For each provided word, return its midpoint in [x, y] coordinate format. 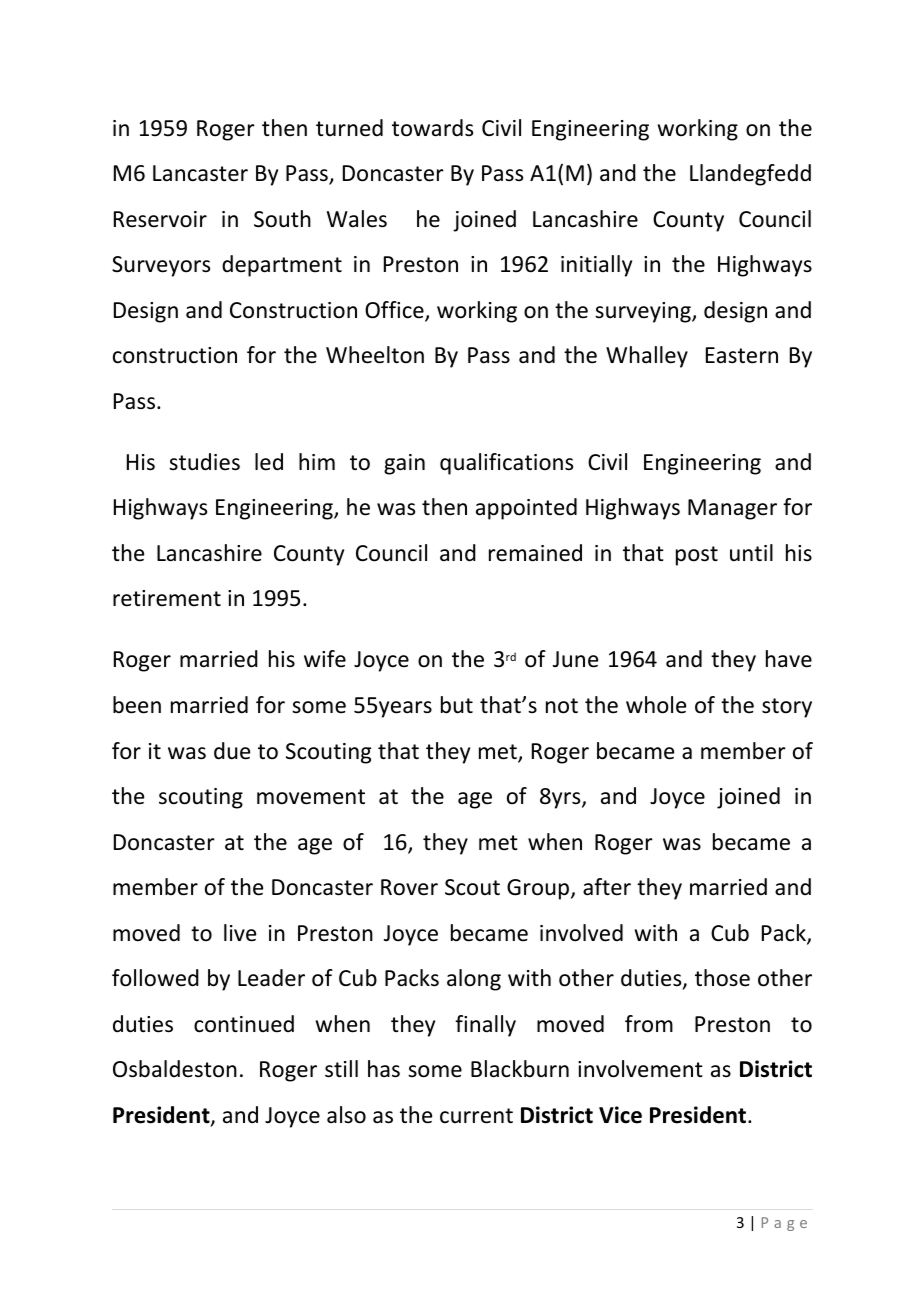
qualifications [506, 464]
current [476, 1116]
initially [596, 266]
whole [656, 705]
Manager [732, 509]
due [232, 751]
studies [204, 462]
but [457, 705]
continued [244, 1024]
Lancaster [200, 173]
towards [432, 128]
